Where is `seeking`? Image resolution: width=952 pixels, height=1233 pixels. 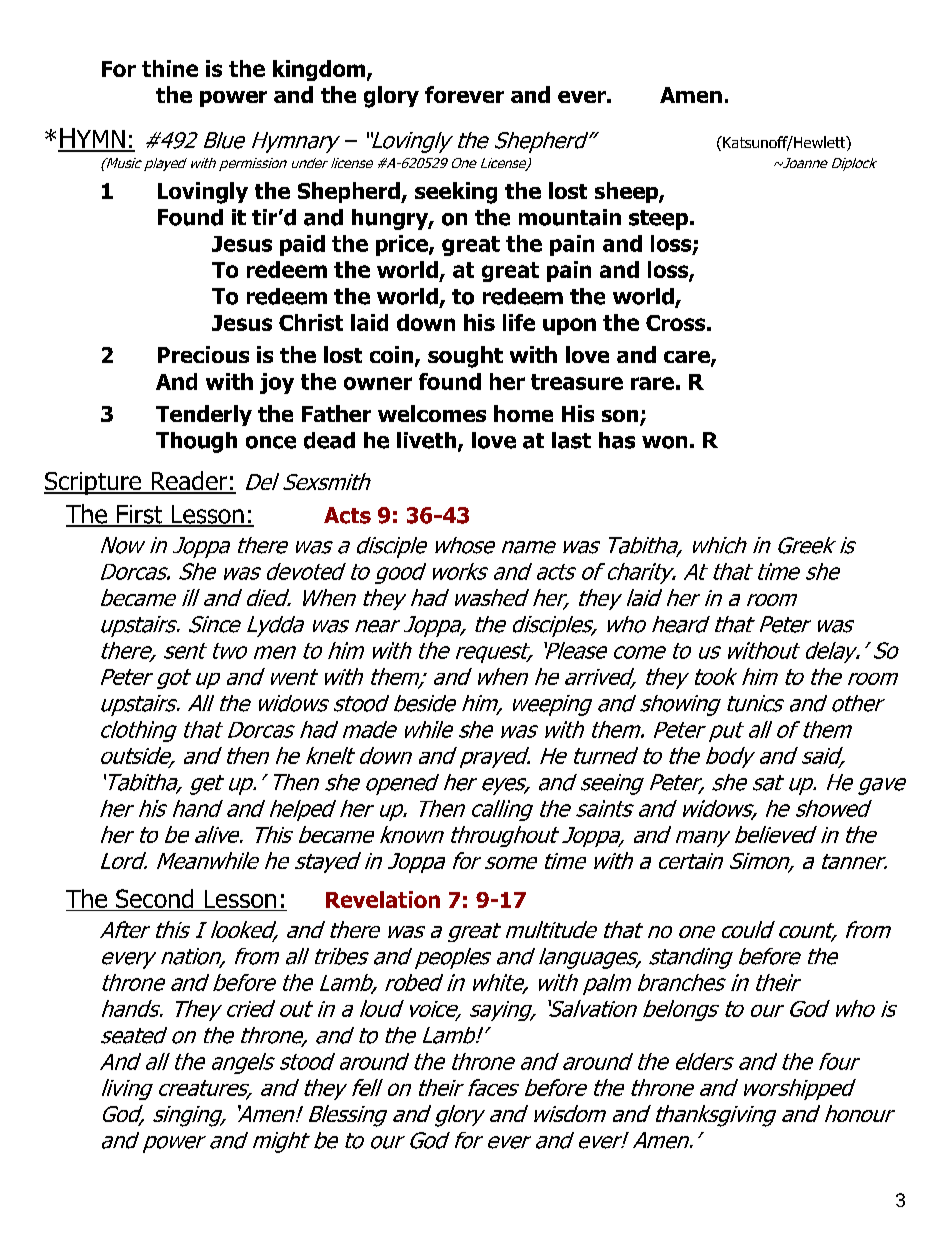 seeking is located at coordinates (456, 193).
